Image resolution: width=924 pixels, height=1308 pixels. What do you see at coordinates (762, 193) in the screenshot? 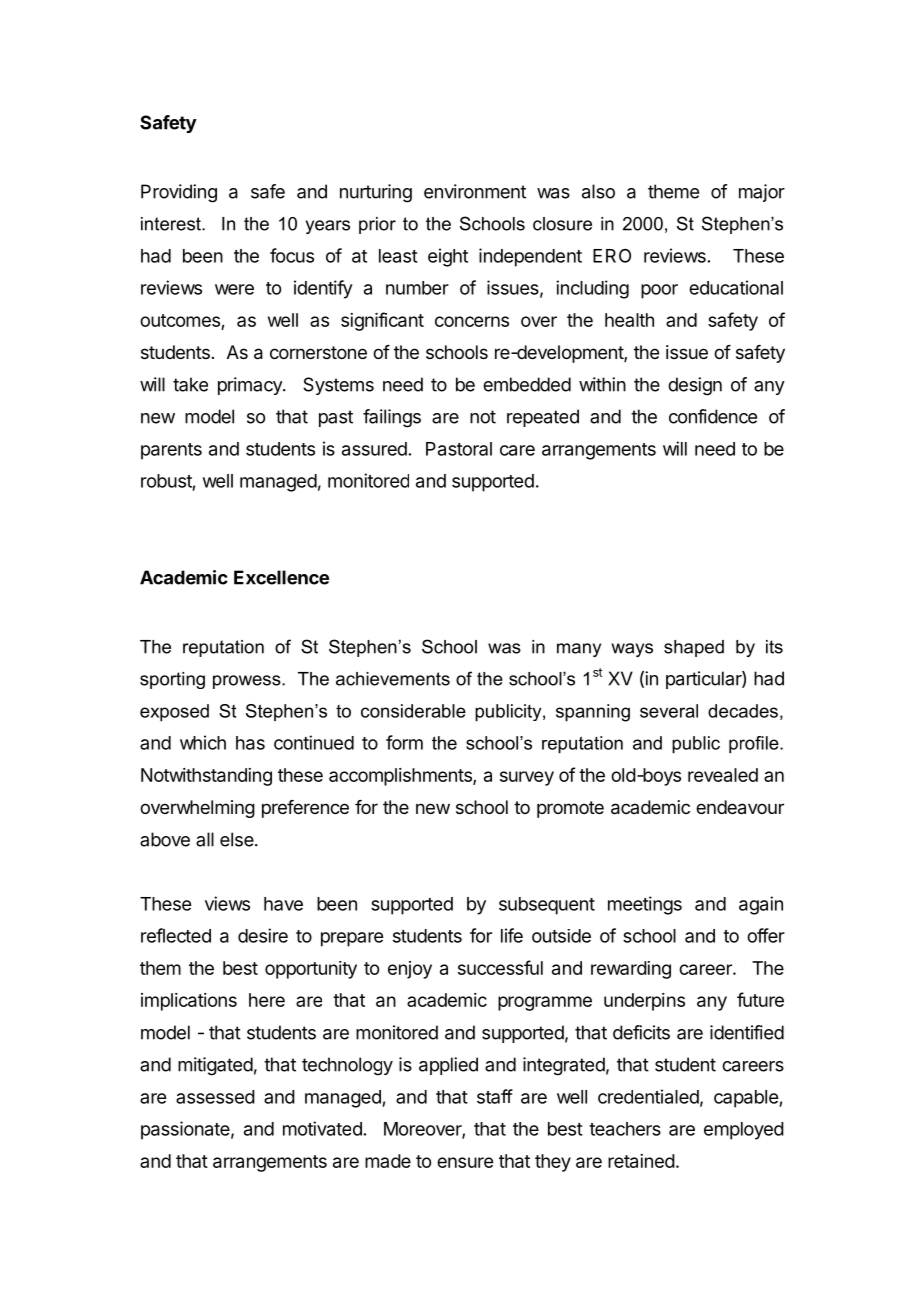
I see `major` at bounding box center [762, 193].
